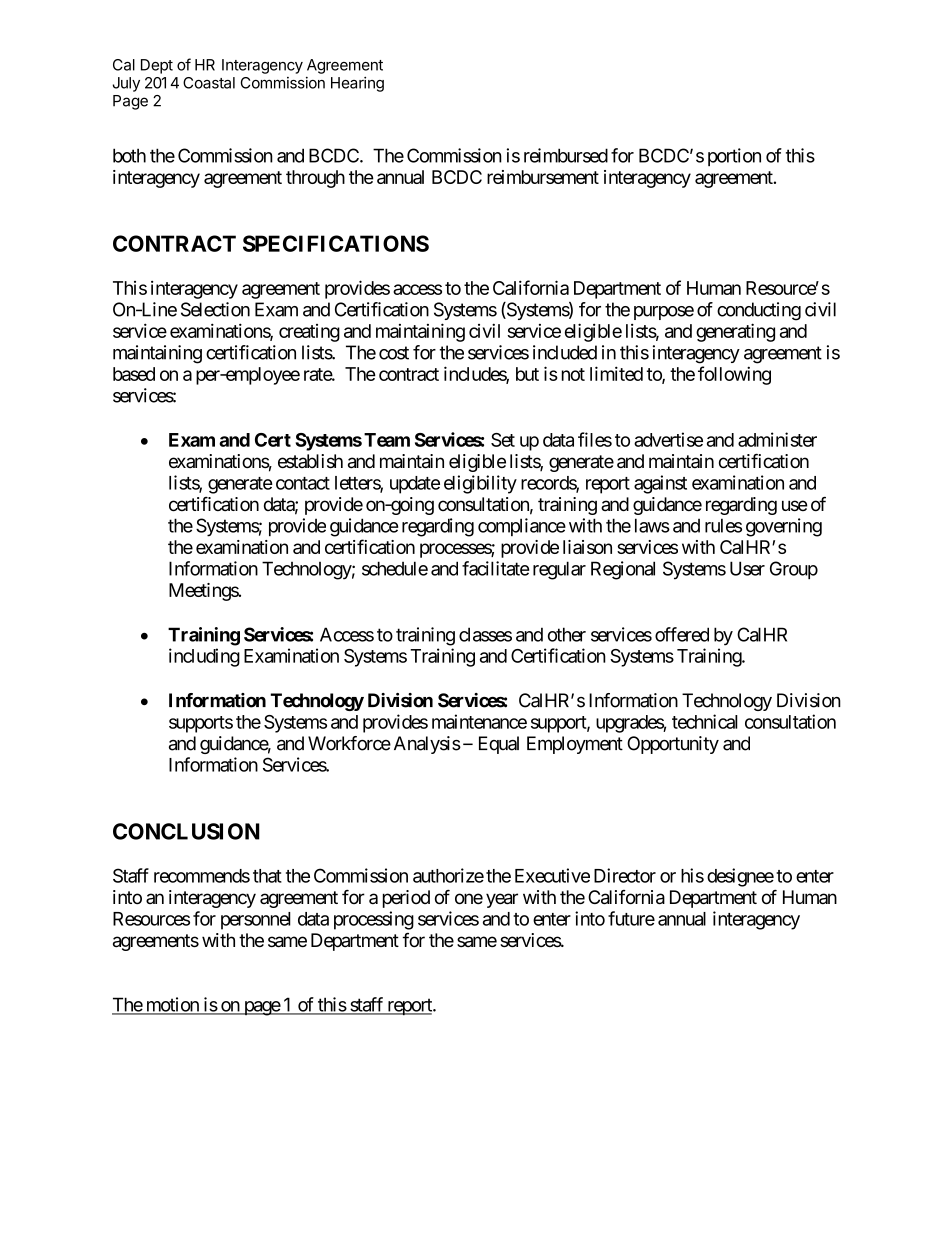  What do you see at coordinates (495, 568) in the document?
I see `facilitate` at bounding box center [495, 568].
